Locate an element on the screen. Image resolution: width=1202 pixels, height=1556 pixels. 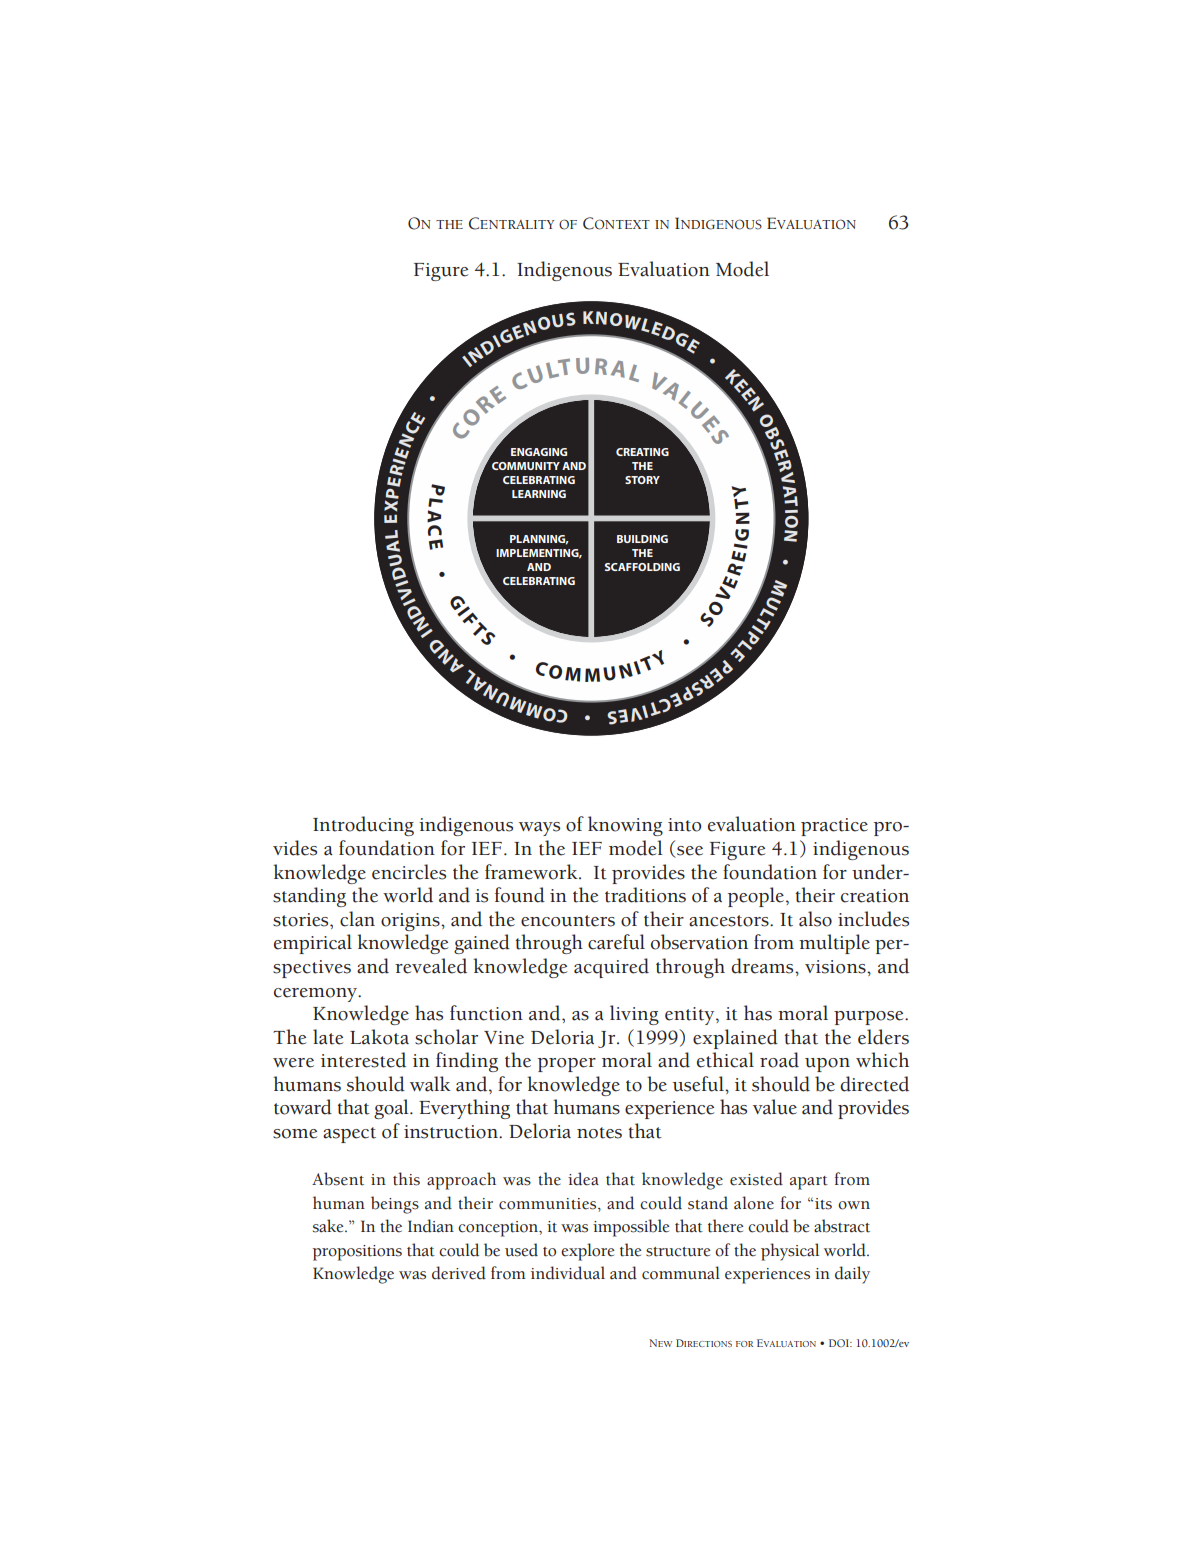
CREATING is located at coordinates (642, 452).
